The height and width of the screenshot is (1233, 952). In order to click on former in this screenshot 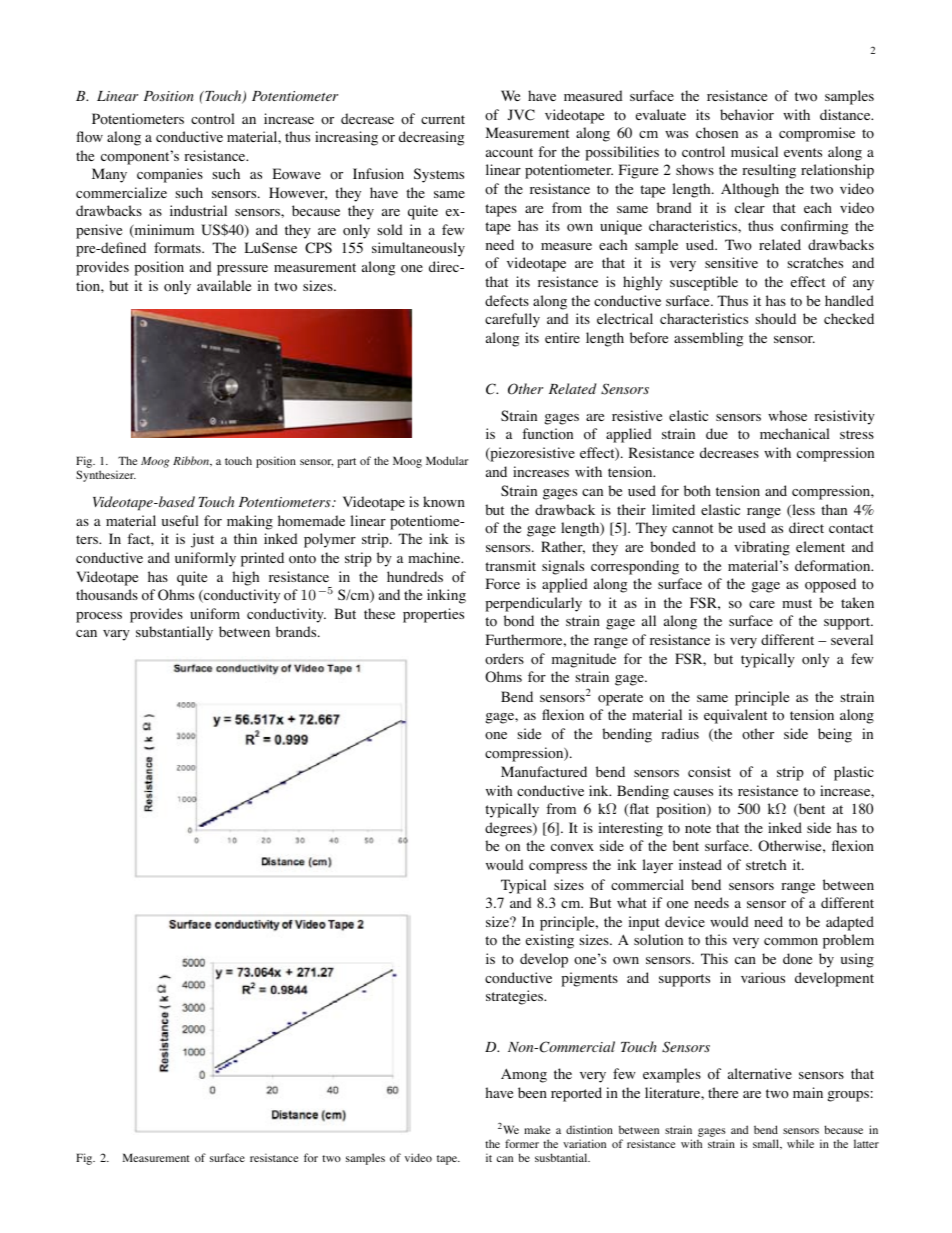, I will do `click(522, 1143)`.
